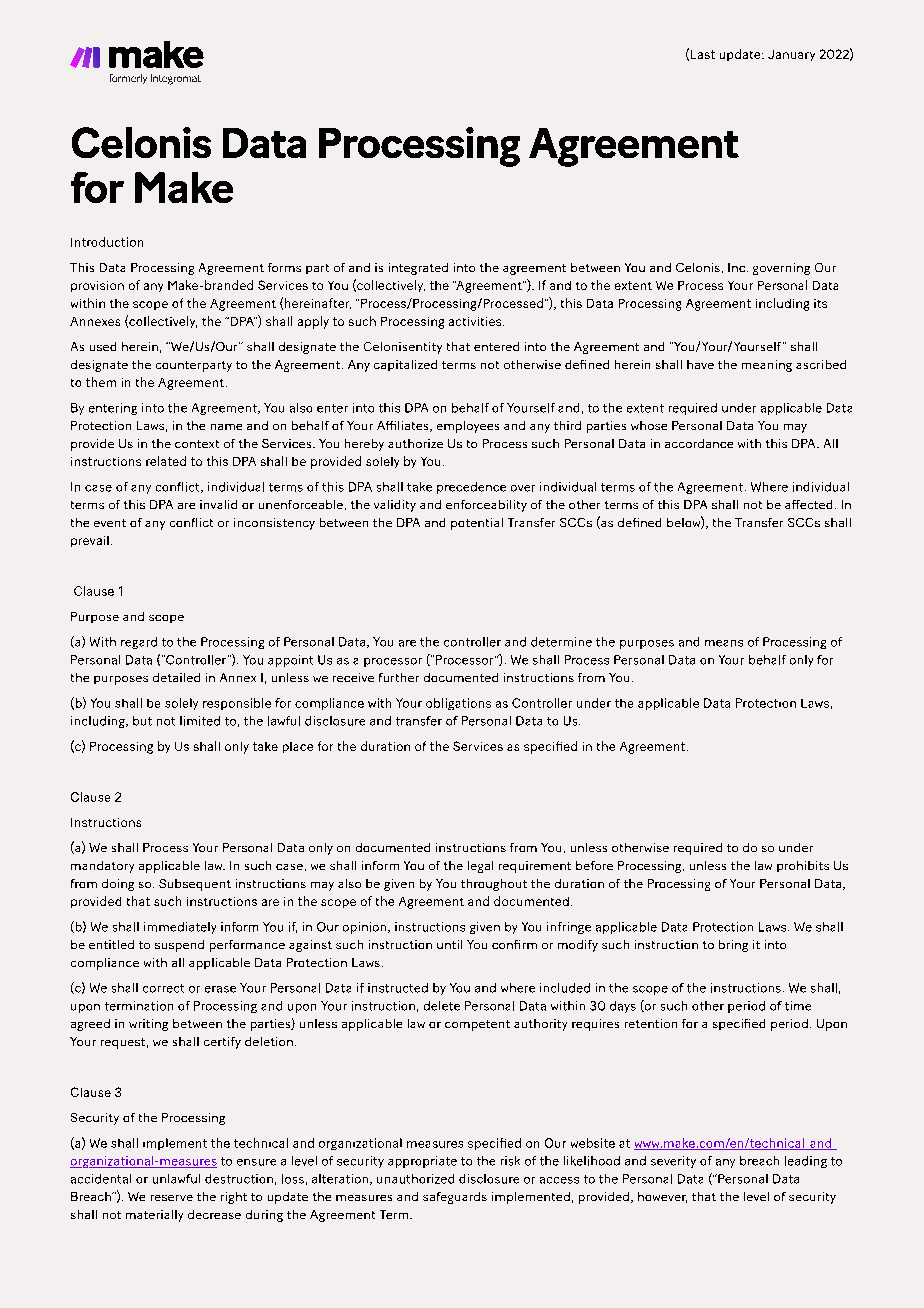 The width and height of the screenshot is (924, 1308). What do you see at coordinates (803, 866) in the screenshot?
I see `prohibits` at bounding box center [803, 866].
